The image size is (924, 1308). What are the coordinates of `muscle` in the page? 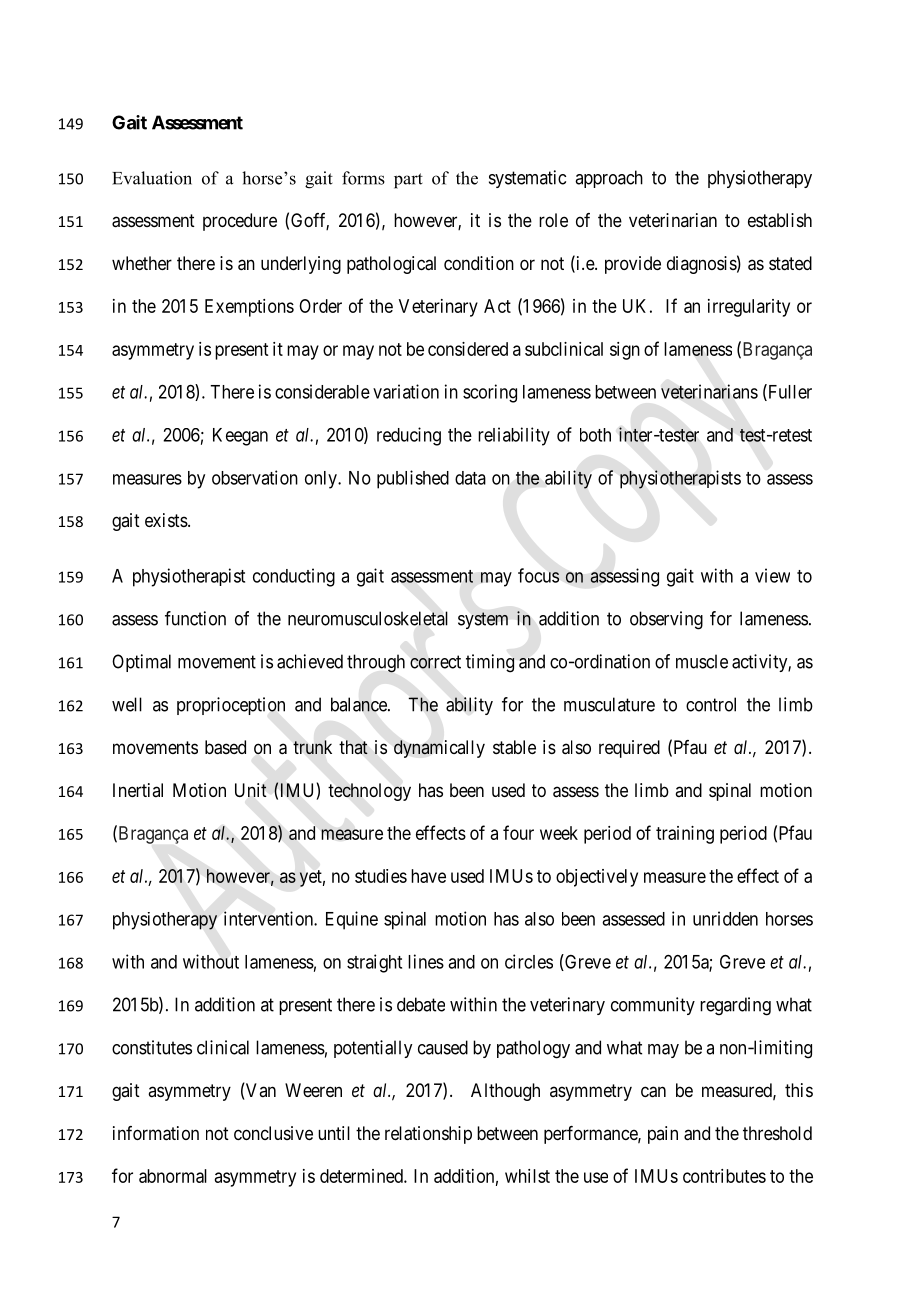 It's located at (702, 661).
